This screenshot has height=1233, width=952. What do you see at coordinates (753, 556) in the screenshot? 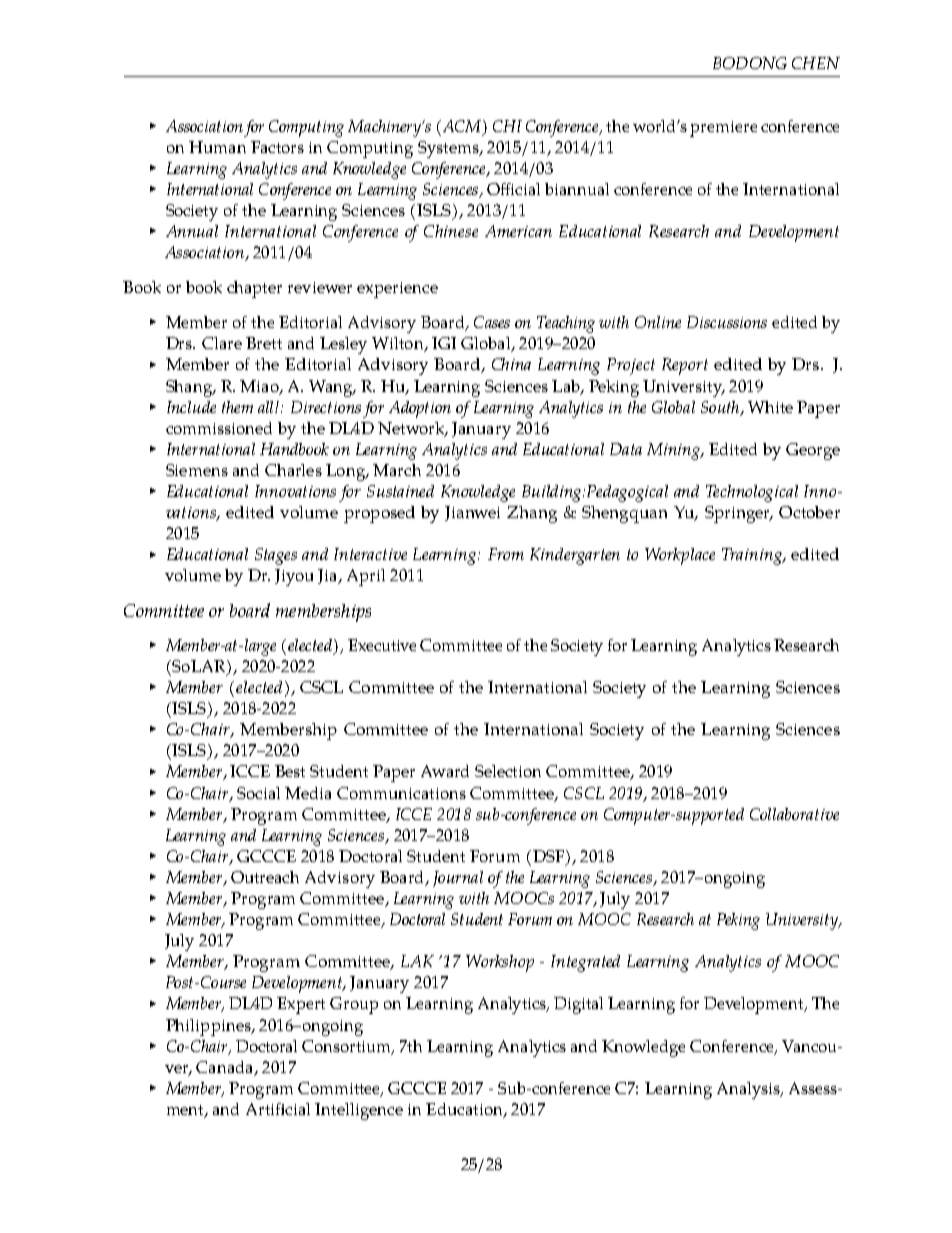
I see `Training` at bounding box center [753, 556].
